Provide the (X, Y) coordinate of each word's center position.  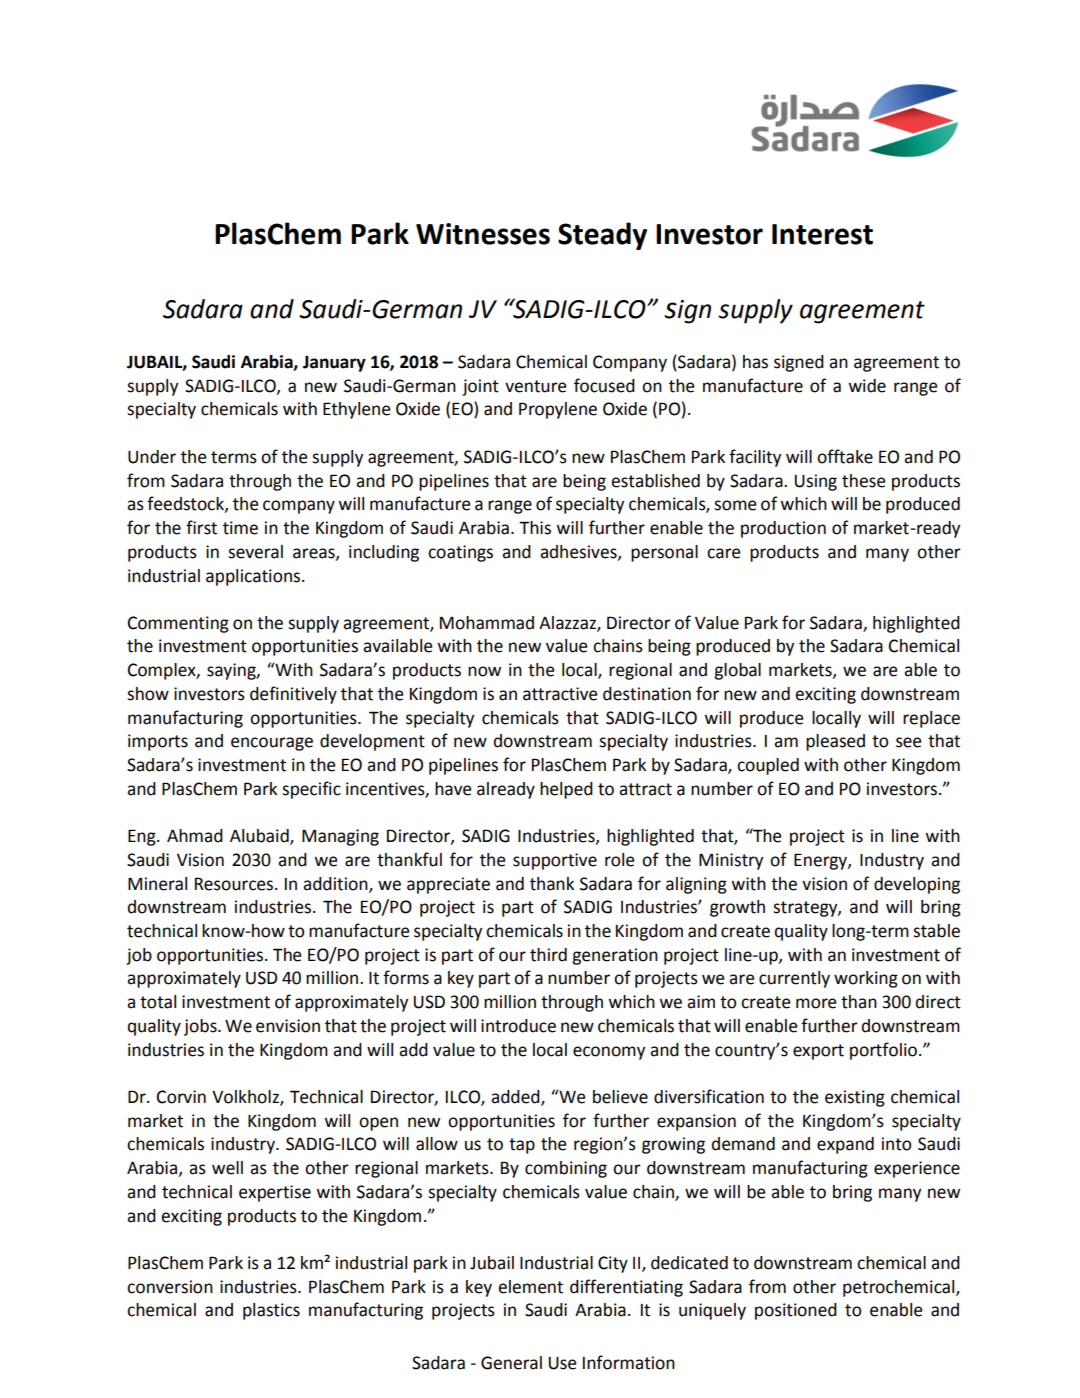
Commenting (178, 624)
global (737, 671)
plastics (271, 1311)
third (548, 955)
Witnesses (483, 234)
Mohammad (487, 623)
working (866, 979)
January (334, 364)
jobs (201, 1027)
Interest (822, 234)
